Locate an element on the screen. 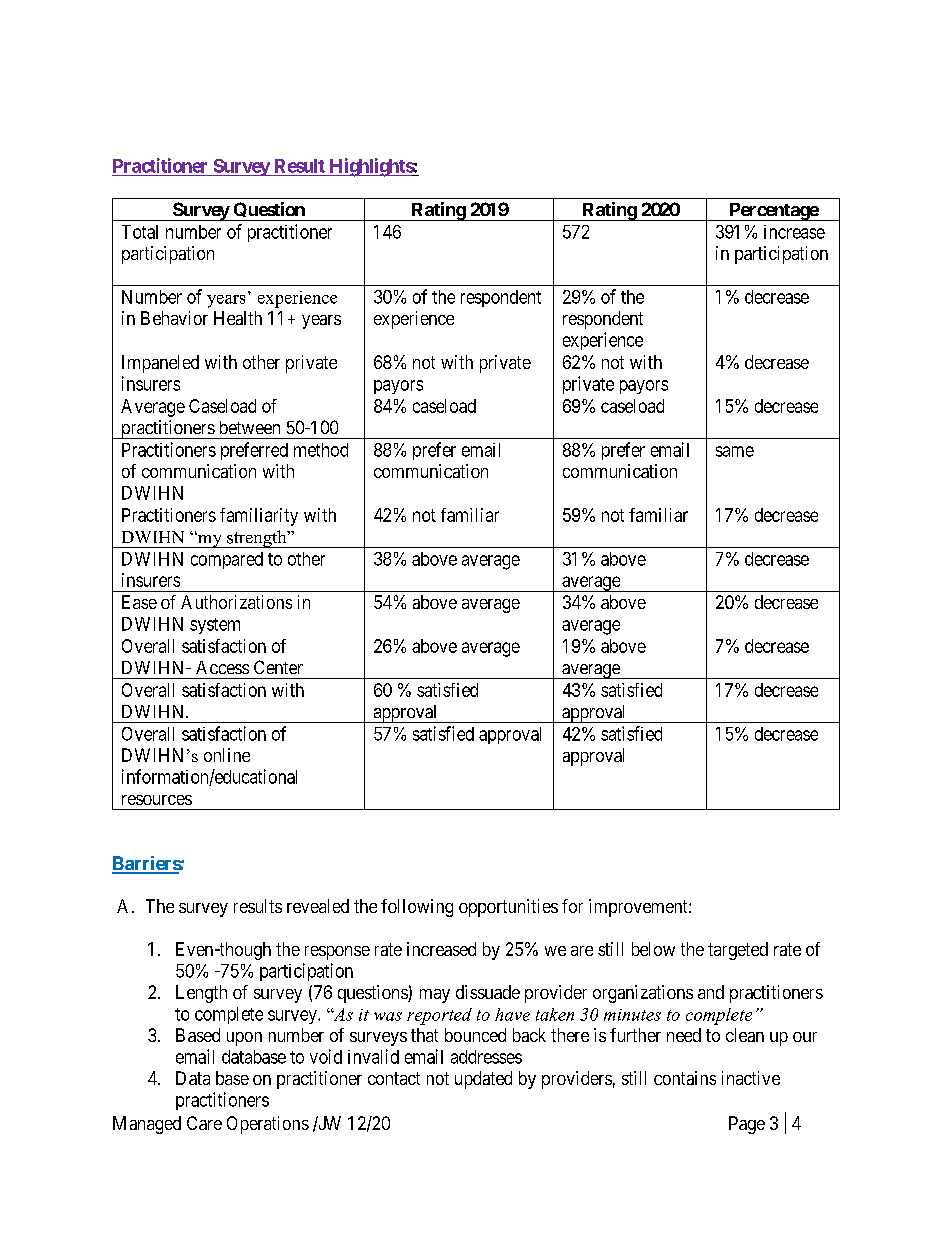 Image resolution: width=952 pixels, height=1233 pixels. revealed is located at coordinates (318, 906).
